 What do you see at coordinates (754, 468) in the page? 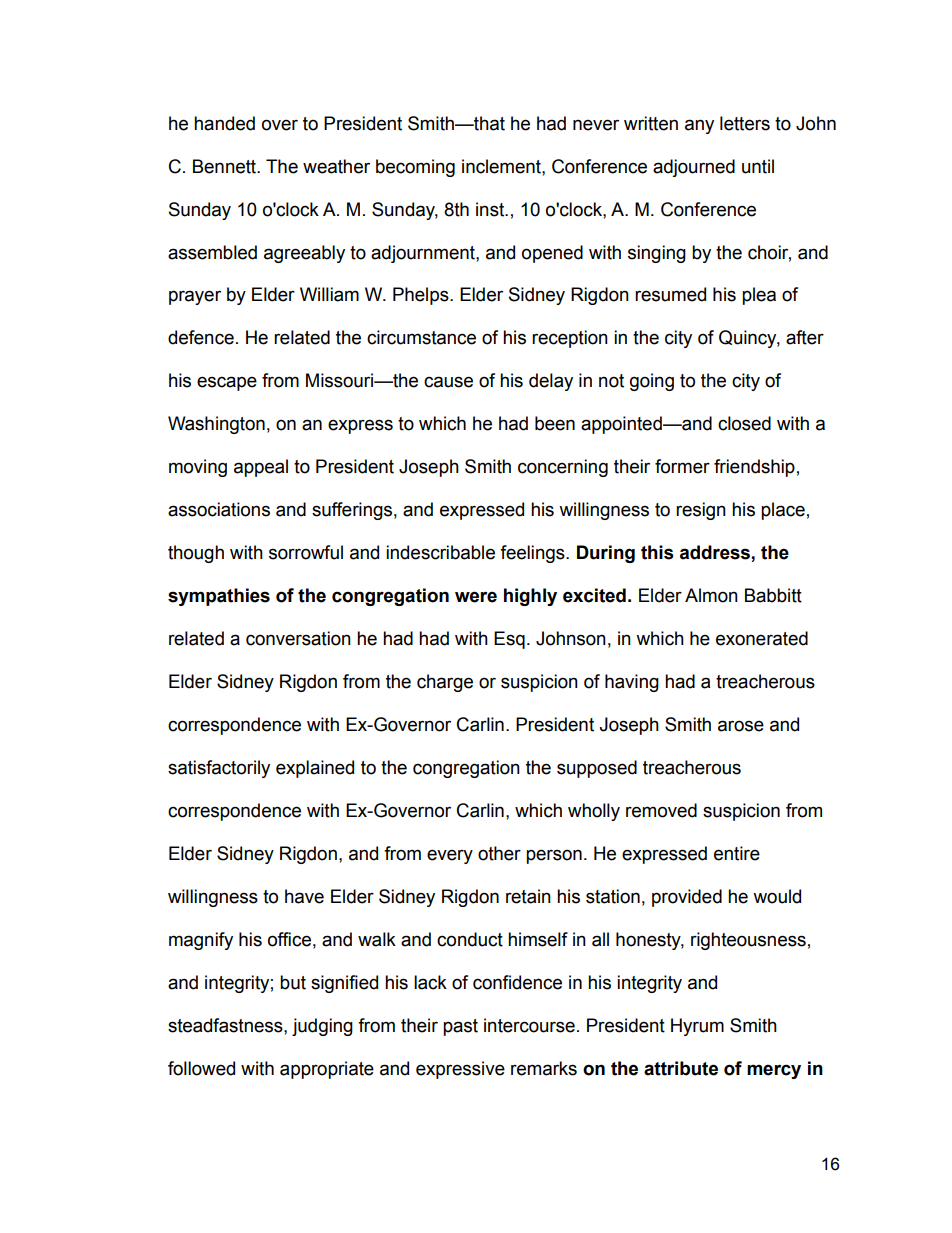
I see `friendship` at bounding box center [754, 468].
